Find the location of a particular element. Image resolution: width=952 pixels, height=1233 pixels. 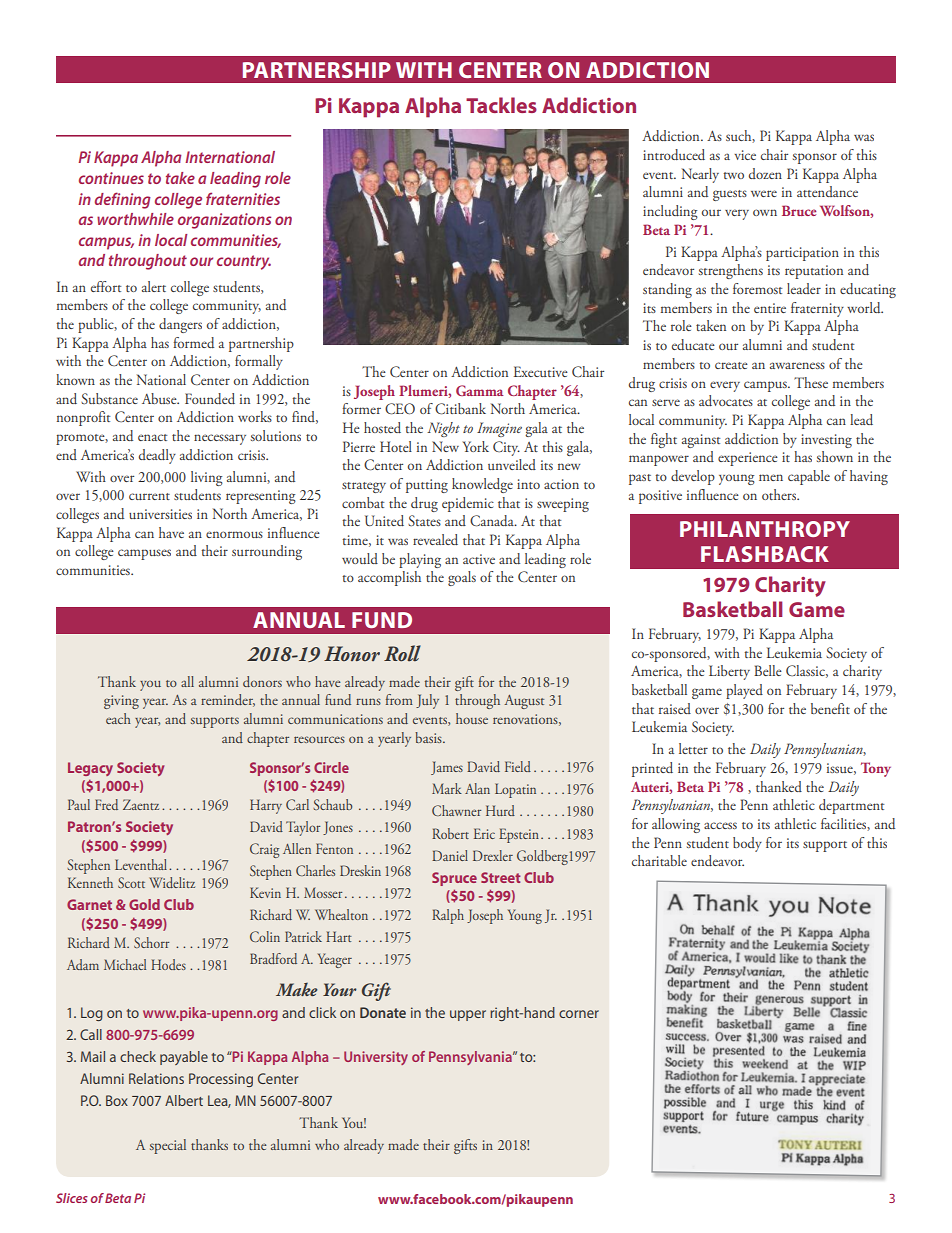

Belle is located at coordinates (768, 670).
